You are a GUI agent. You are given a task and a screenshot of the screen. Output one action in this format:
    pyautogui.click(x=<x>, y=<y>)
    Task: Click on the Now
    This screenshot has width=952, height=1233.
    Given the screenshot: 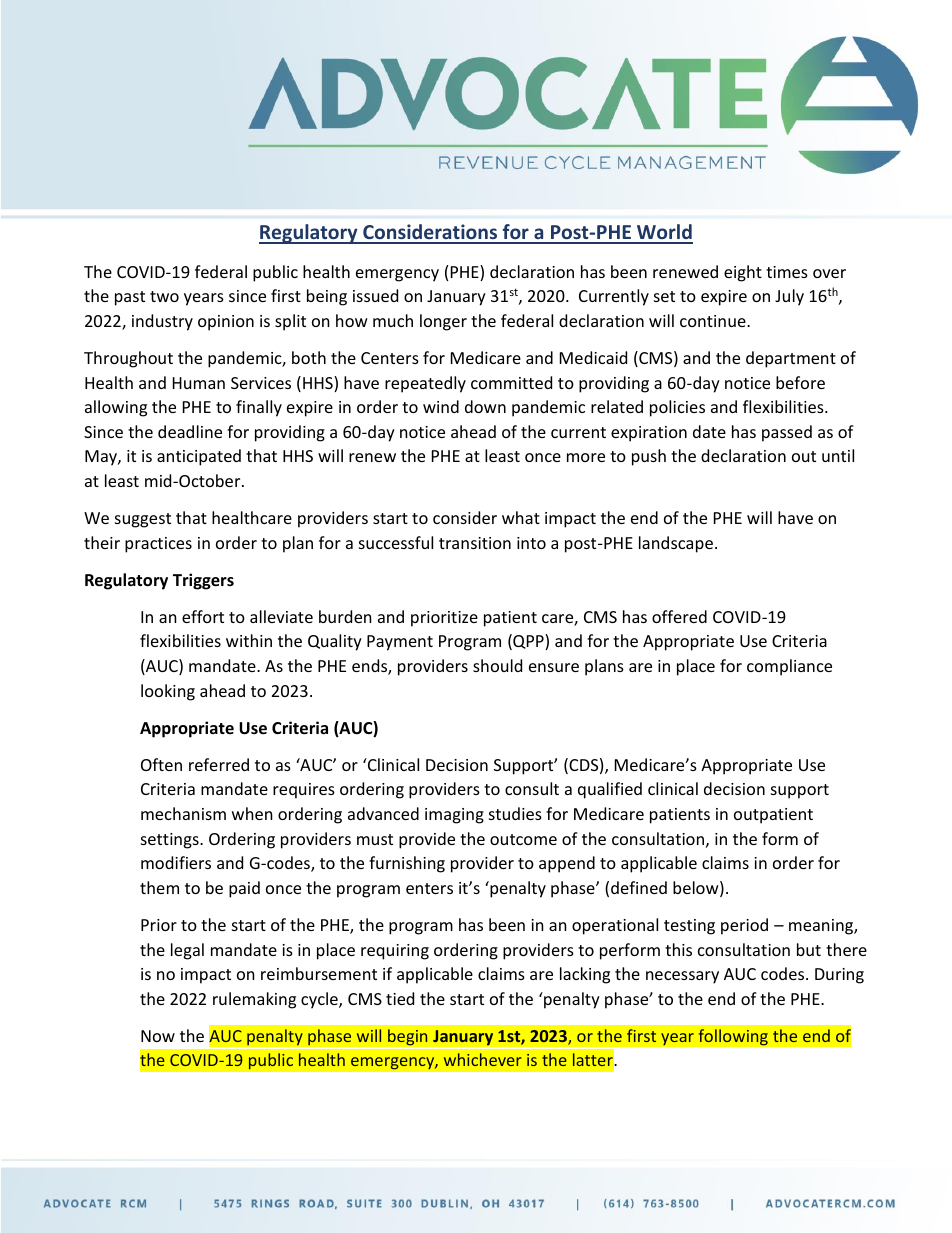 What is the action you would take?
    pyautogui.click(x=158, y=1036)
